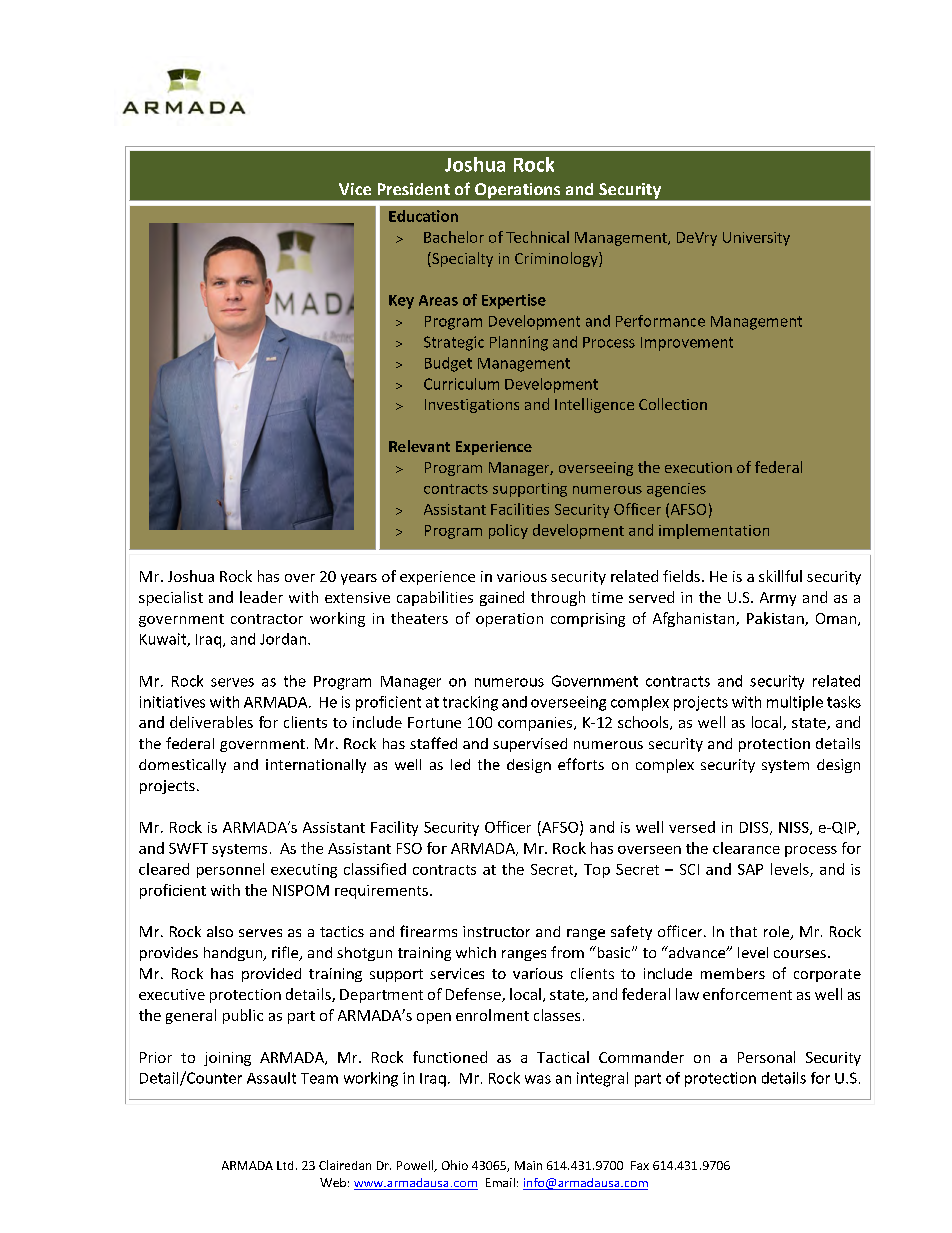 The image size is (952, 1233). Describe the element at coordinates (528, 1165) in the image. I see `Main` at that location.
